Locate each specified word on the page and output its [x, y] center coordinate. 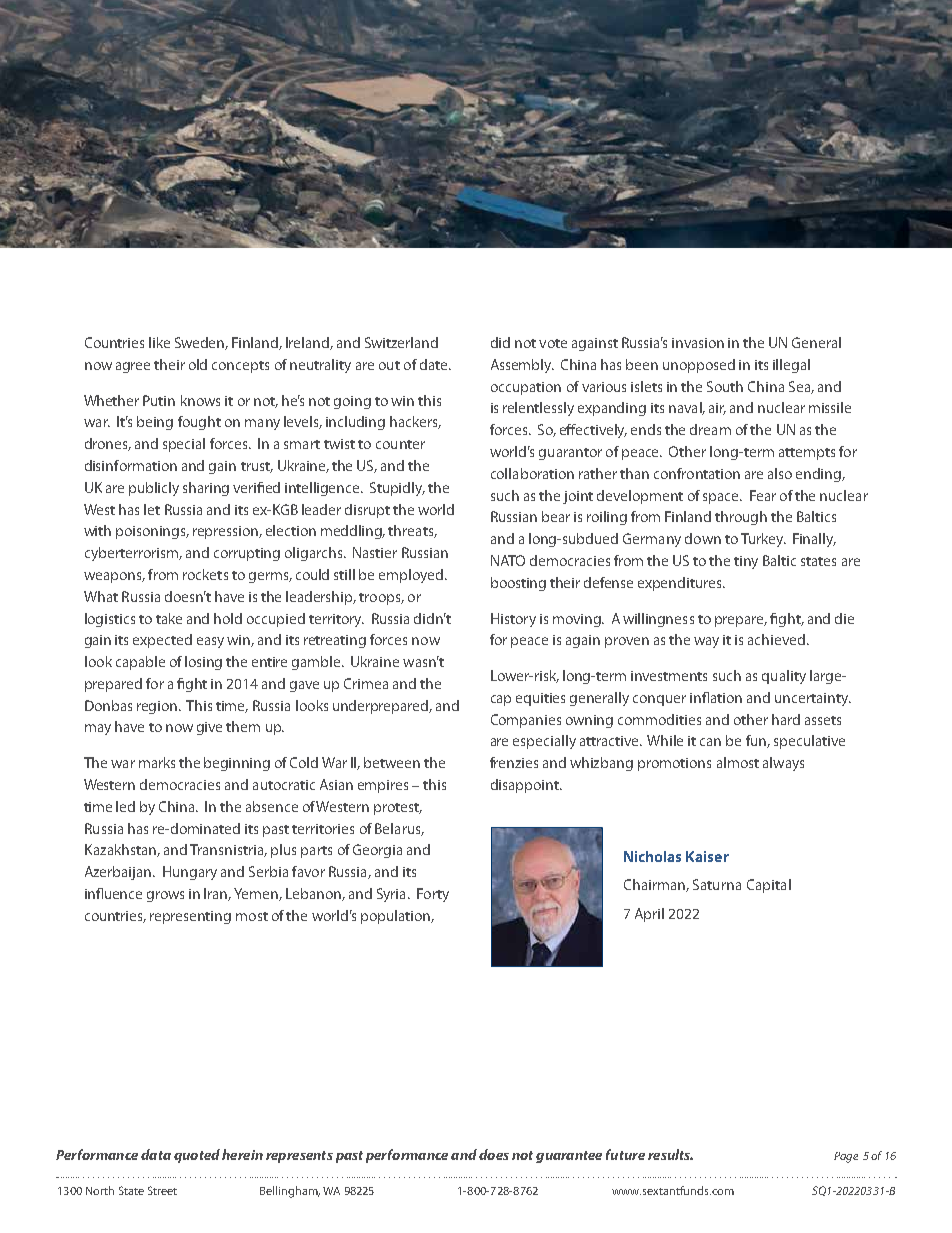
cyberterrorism [132, 554]
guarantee [569, 1157]
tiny [746, 562]
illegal [791, 366]
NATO [508, 560]
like [159, 342]
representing [190, 917]
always [783, 764]
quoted [197, 1156]
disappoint [526, 786]
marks [157, 762]
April [649, 915]
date [435, 364]
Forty [433, 895]
